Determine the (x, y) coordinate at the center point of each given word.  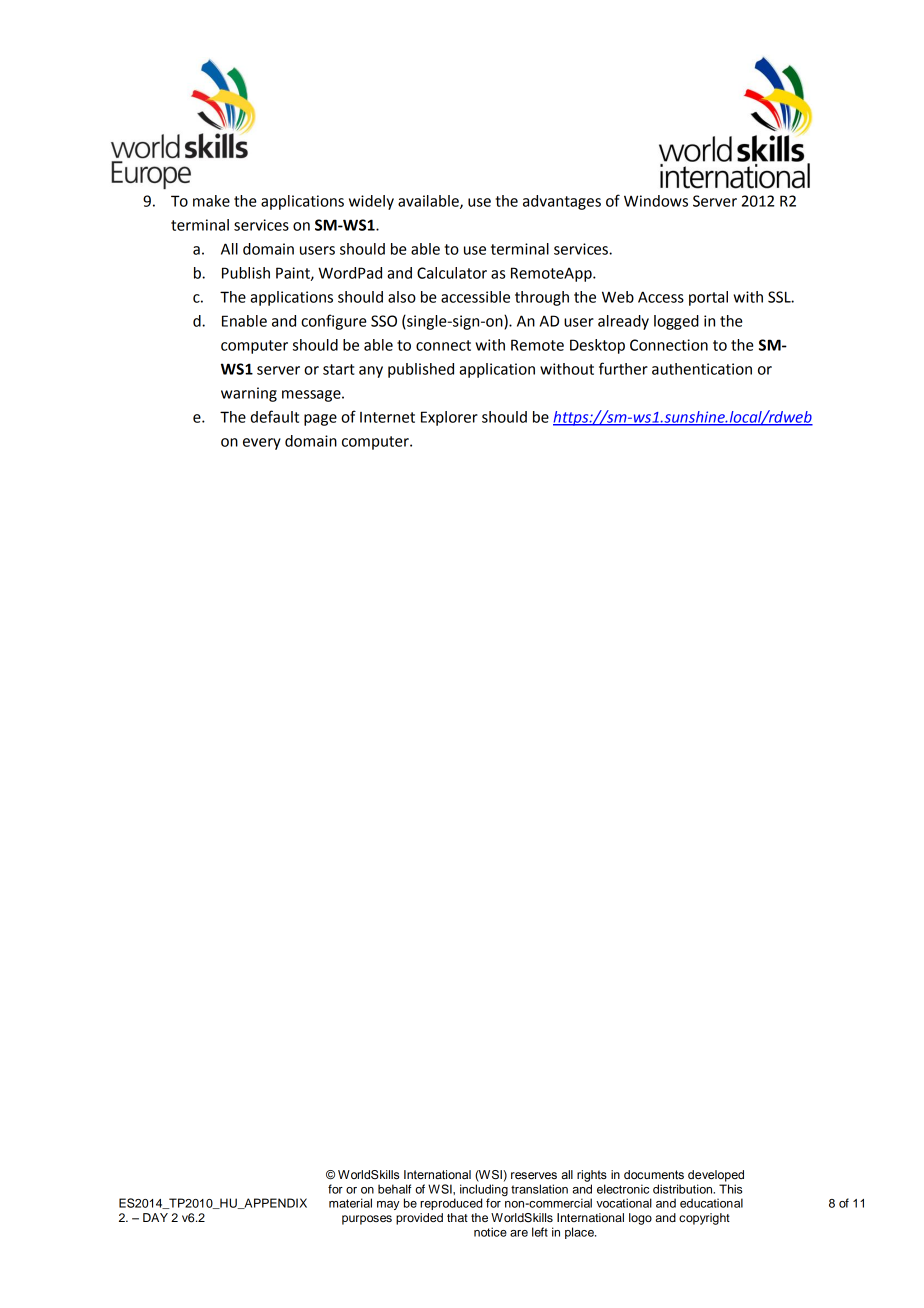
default (274, 416)
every (262, 444)
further (623, 368)
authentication (702, 369)
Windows (656, 201)
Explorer (449, 418)
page (320, 420)
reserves (534, 1175)
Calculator (452, 273)
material (350, 1203)
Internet (387, 417)
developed (716, 1176)
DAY (155, 1217)
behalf (395, 1189)
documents (654, 1174)
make (211, 201)
